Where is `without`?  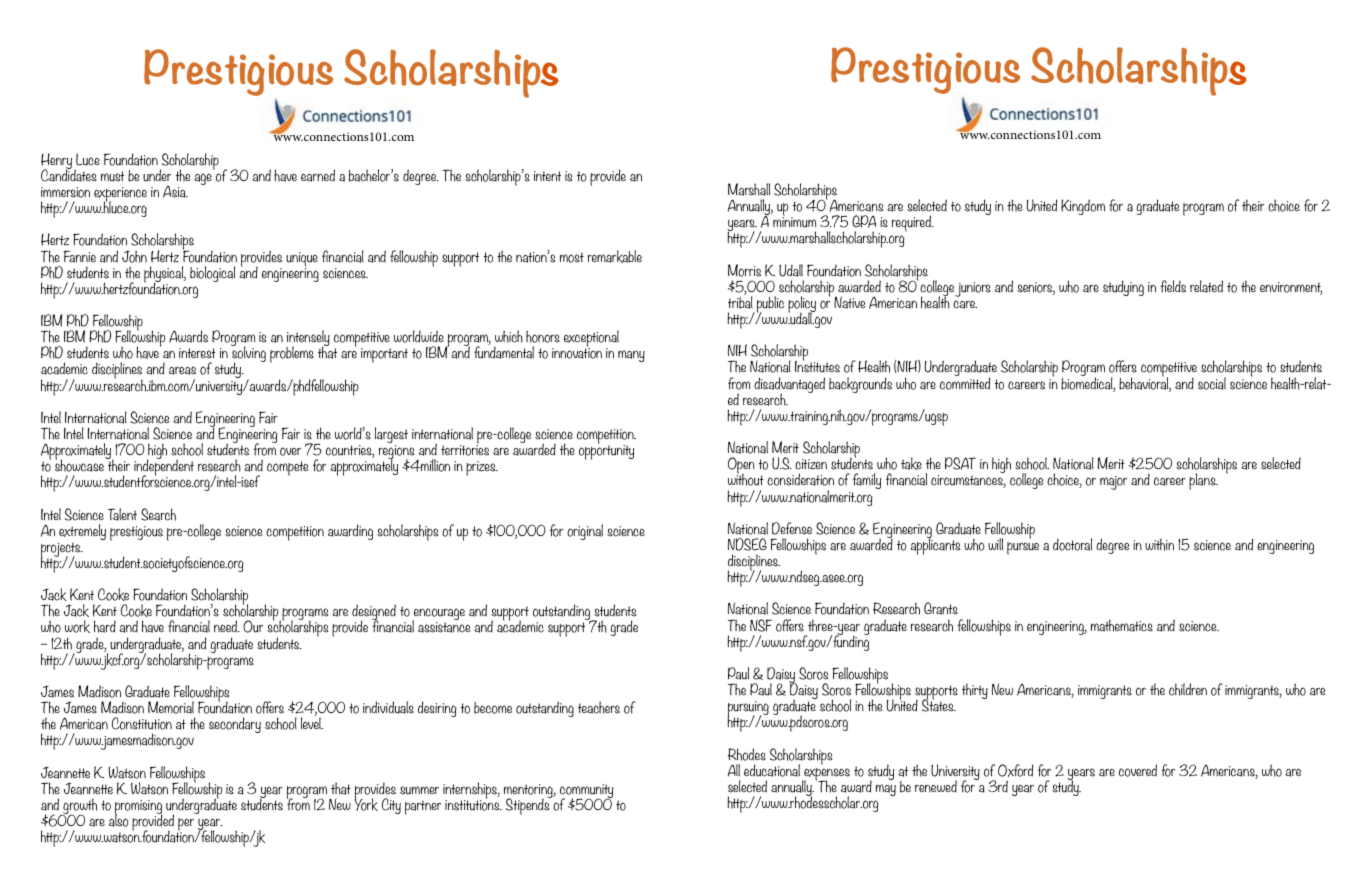 without is located at coordinates (746, 479).
